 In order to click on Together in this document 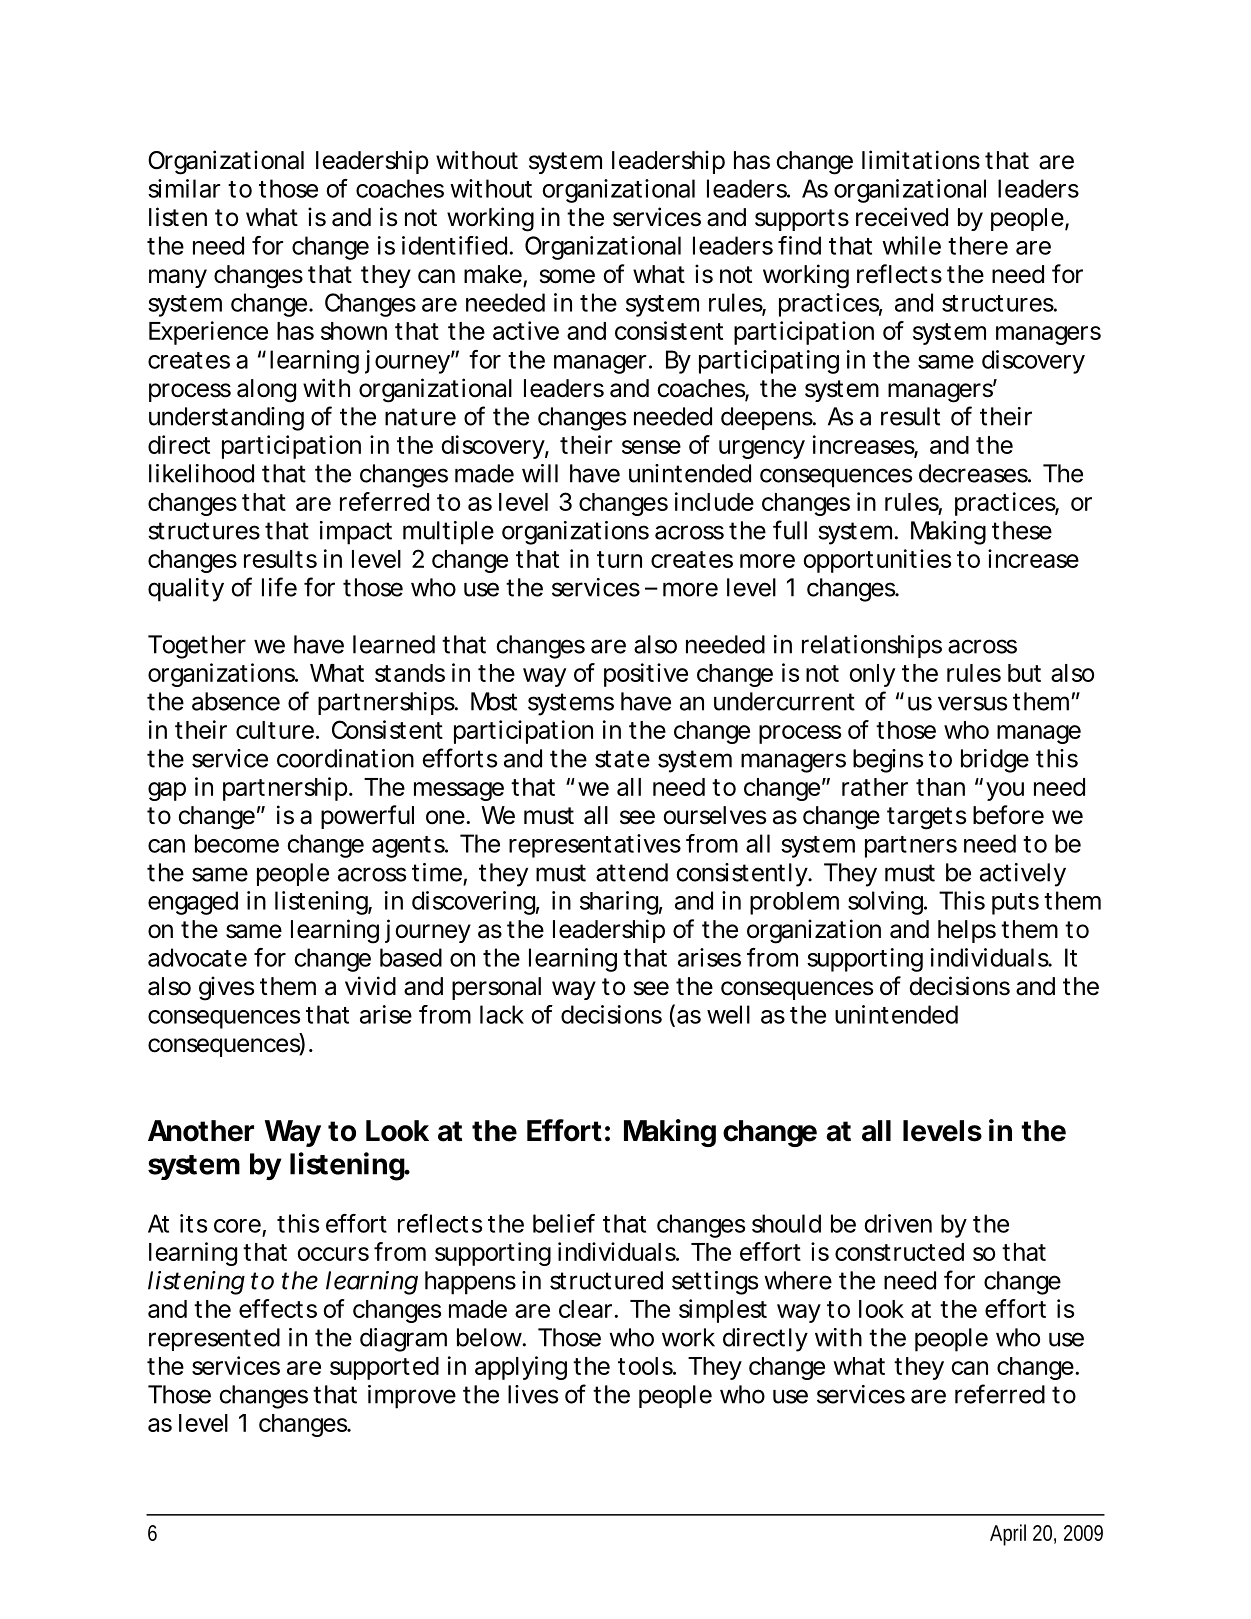, I will do `click(197, 647)`.
